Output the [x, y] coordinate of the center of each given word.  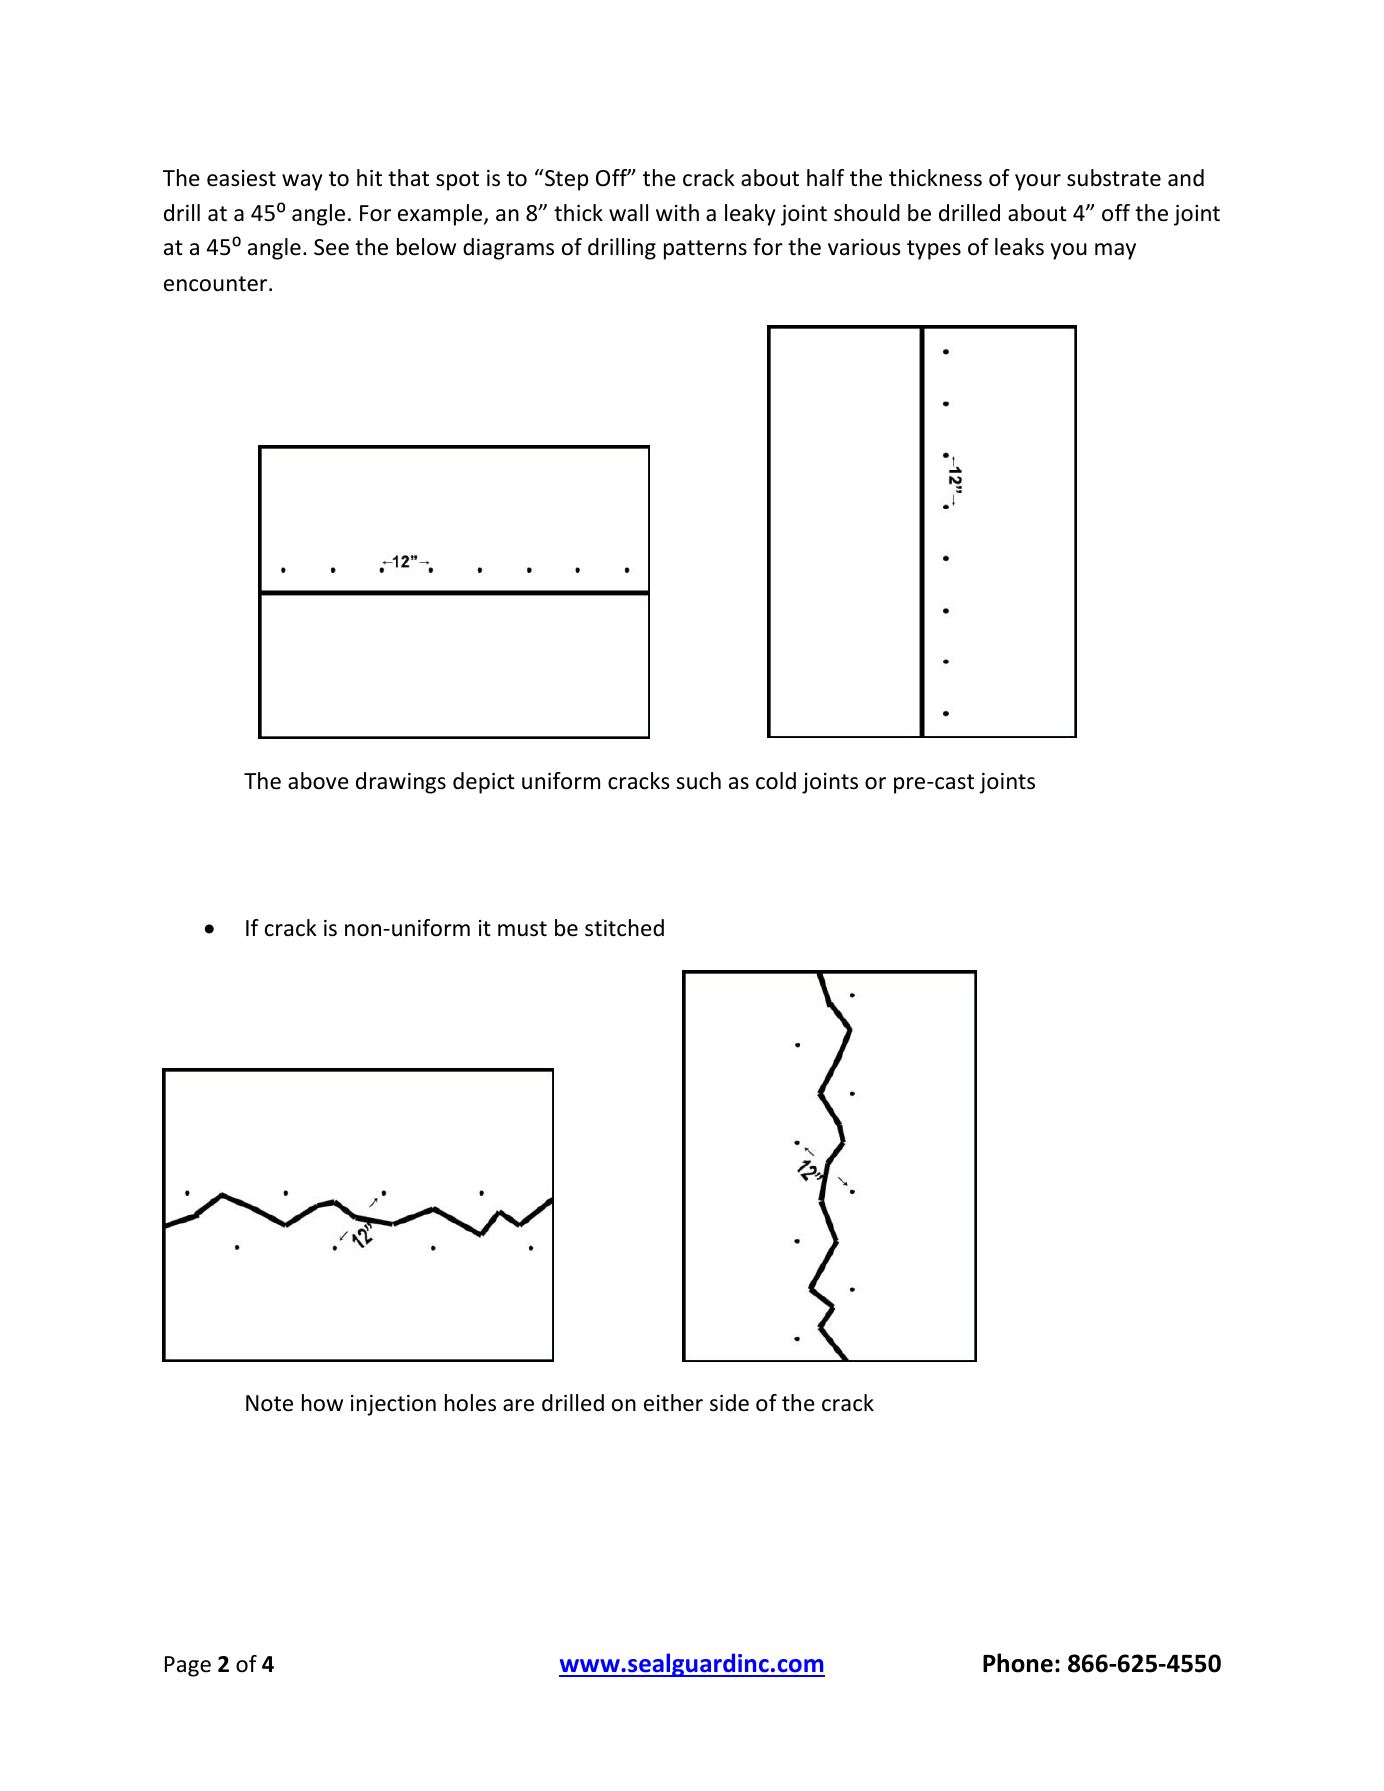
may [1115, 251]
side [729, 1403]
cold [776, 781]
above [318, 781]
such [698, 781]
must [522, 929]
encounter [217, 284]
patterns [705, 250]
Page [188, 1666]
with [677, 212]
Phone [1018, 1663]
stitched [624, 928]
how [322, 1403]
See [331, 247]
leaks [1019, 247]
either [673, 1403]
